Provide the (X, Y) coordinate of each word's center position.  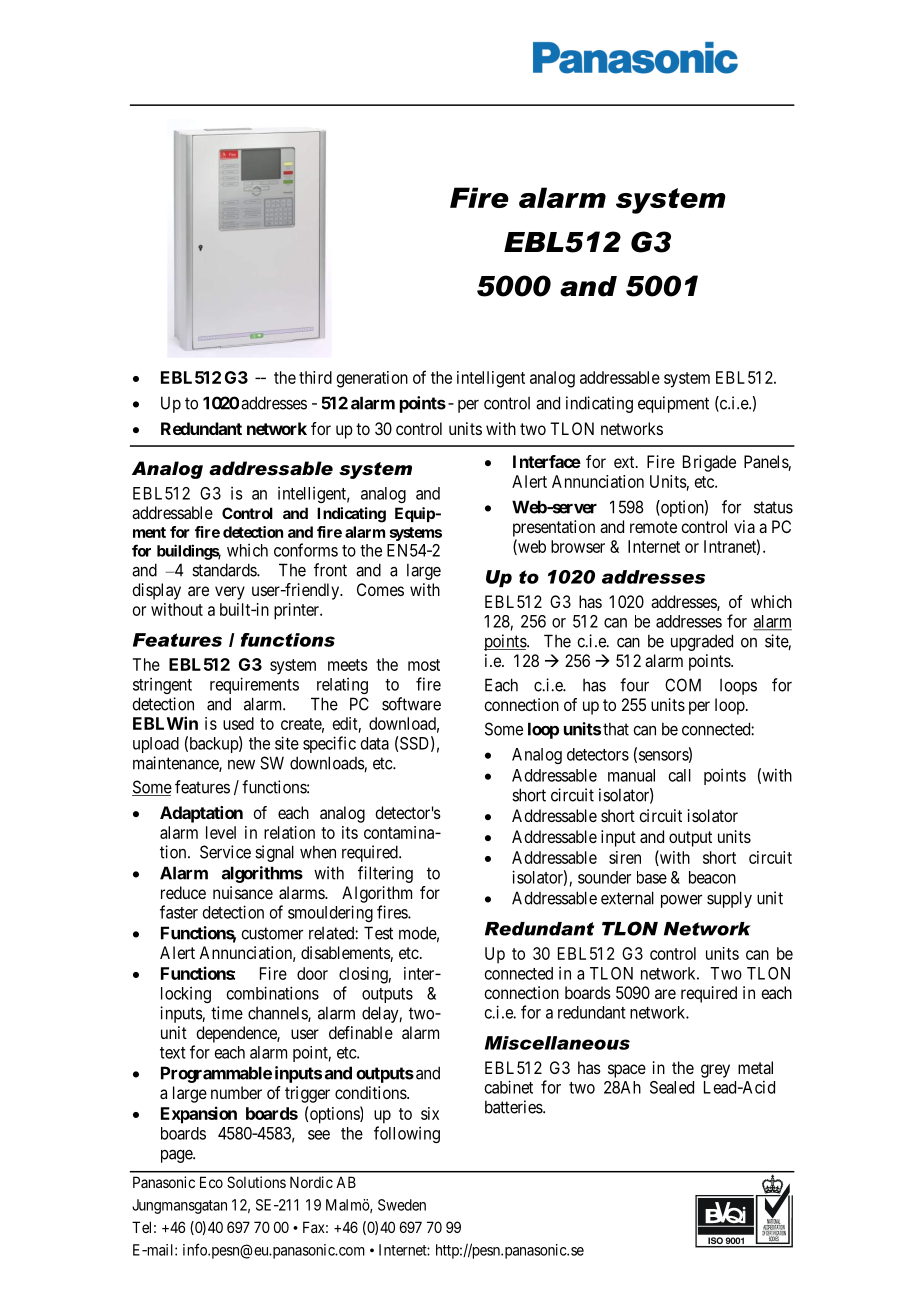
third (315, 377)
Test (378, 933)
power (681, 901)
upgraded (702, 642)
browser (578, 546)
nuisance (243, 892)
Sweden (402, 1205)
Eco (211, 1182)
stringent (162, 685)
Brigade (709, 463)
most (424, 665)
